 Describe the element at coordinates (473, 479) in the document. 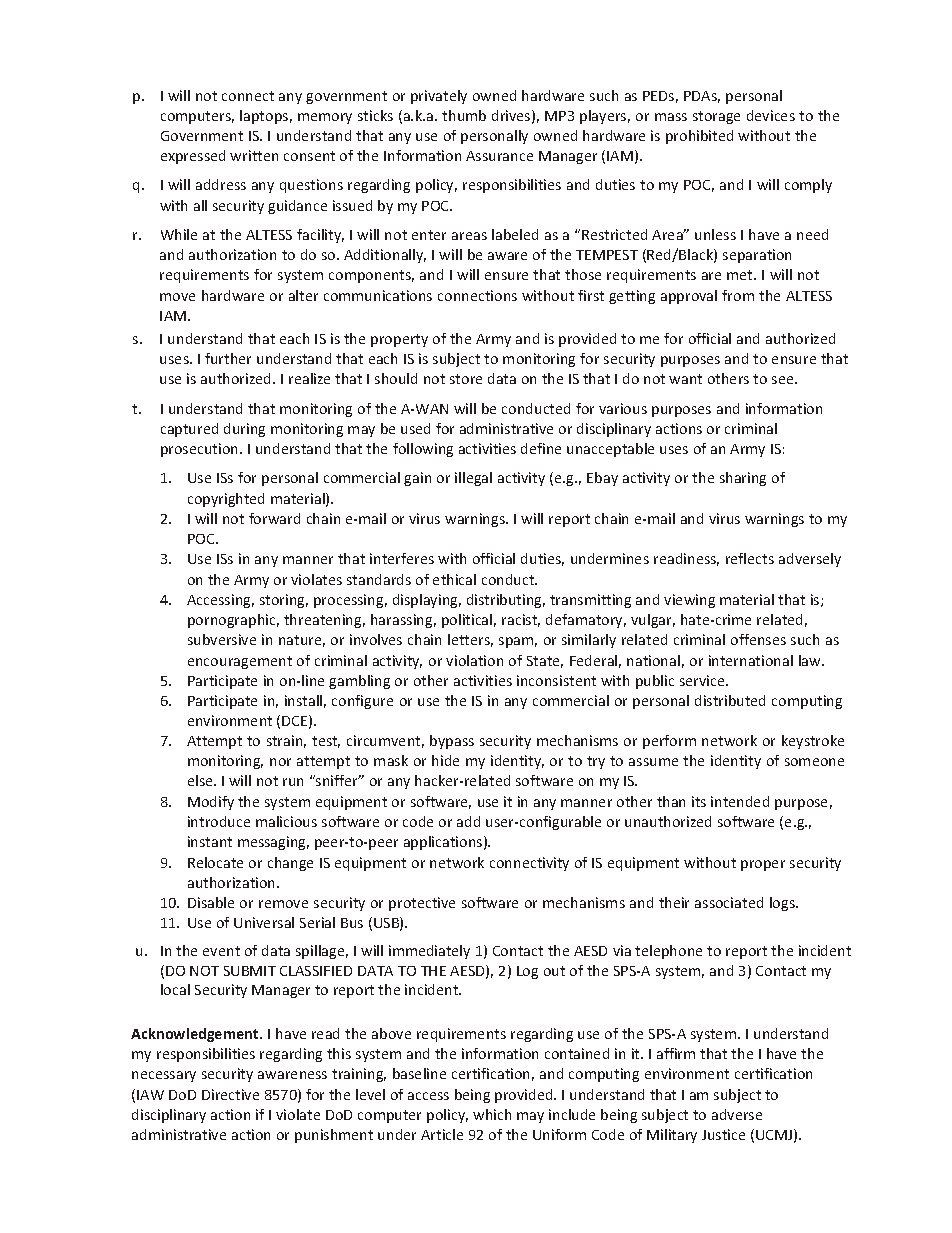

I see `illegal` at that location.
